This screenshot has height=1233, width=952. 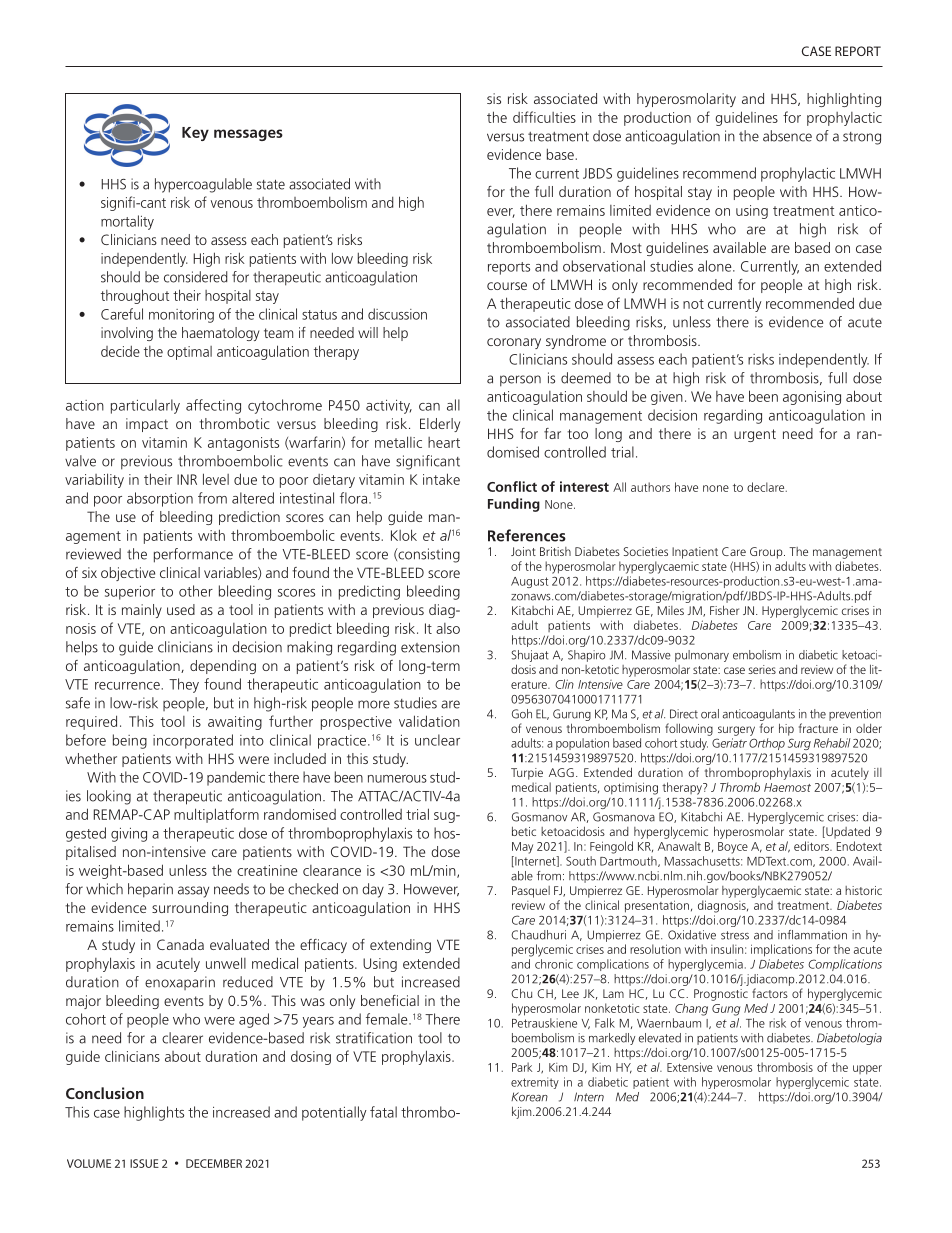 What do you see at coordinates (448, 628) in the screenshot?
I see `also` at bounding box center [448, 628].
